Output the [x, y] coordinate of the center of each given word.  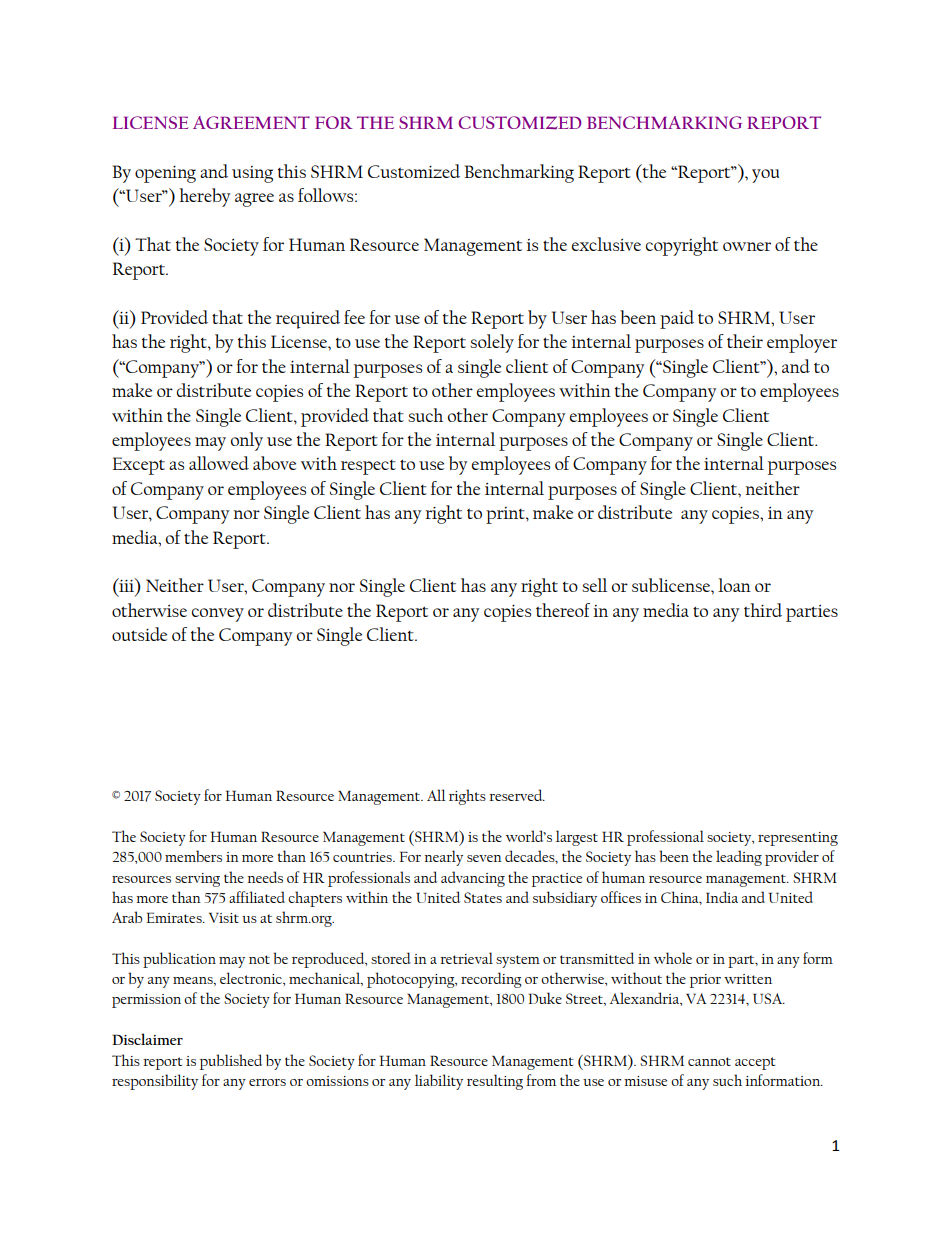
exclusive [606, 244]
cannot [709, 1061]
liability [439, 1082]
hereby [204, 197]
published [231, 1062]
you [765, 176]
